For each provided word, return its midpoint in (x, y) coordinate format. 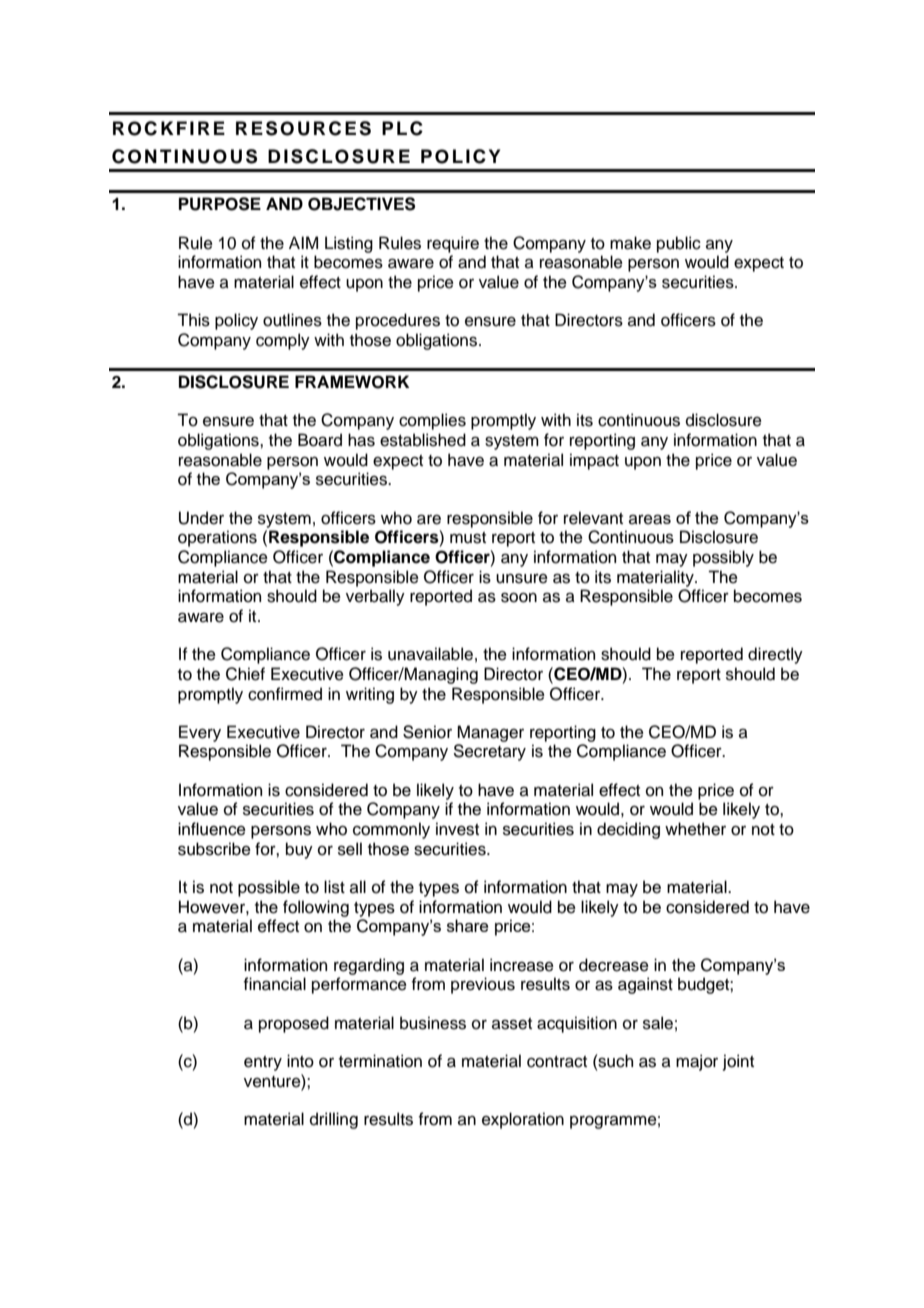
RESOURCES (303, 128)
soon (519, 597)
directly (775, 655)
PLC (402, 128)
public (679, 244)
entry (263, 1063)
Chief (245, 674)
